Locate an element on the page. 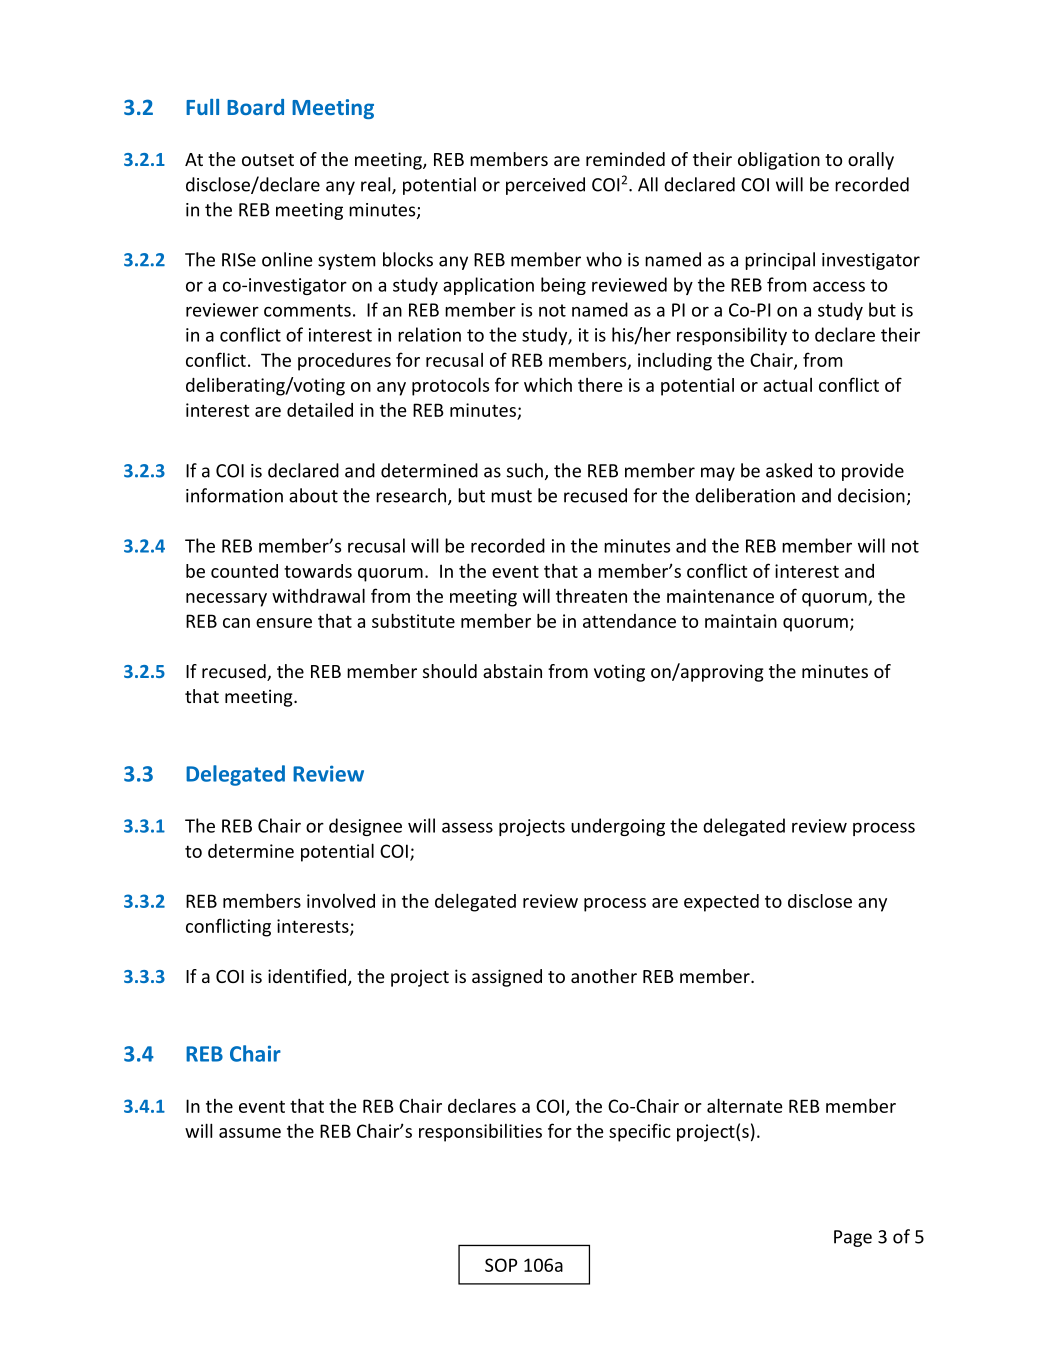 This page has height=1356, width=1048. abstain is located at coordinates (512, 671).
